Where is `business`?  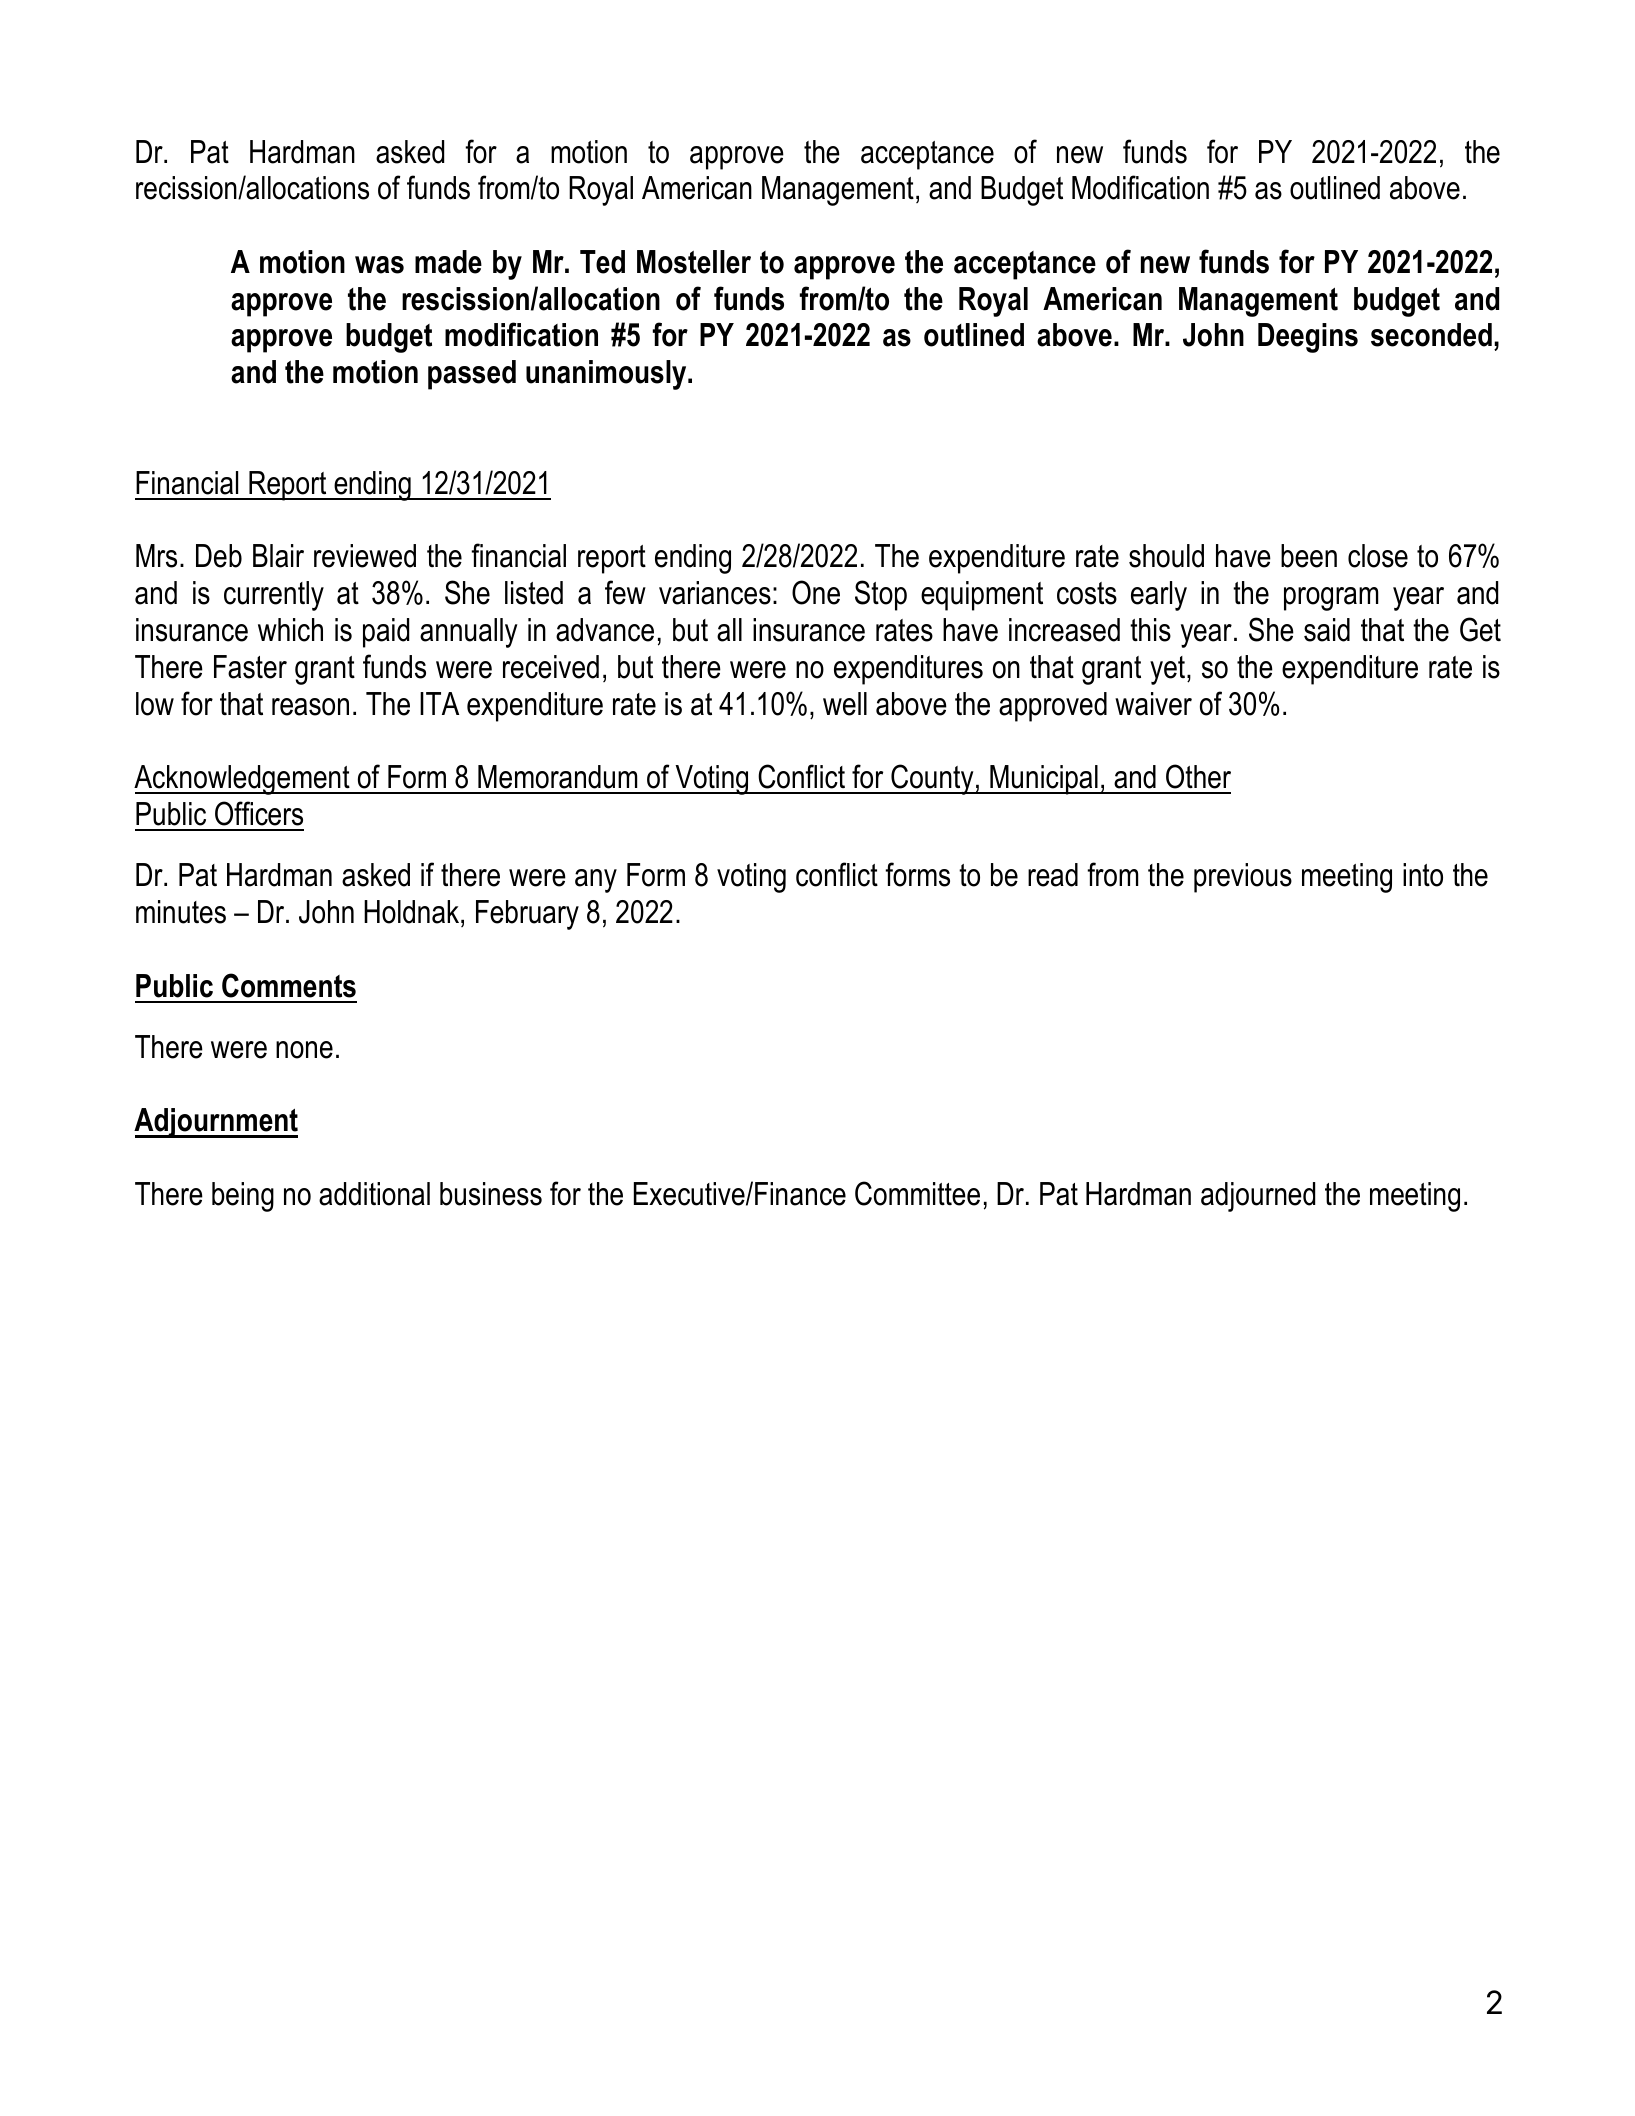 business is located at coordinates (491, 1194).
